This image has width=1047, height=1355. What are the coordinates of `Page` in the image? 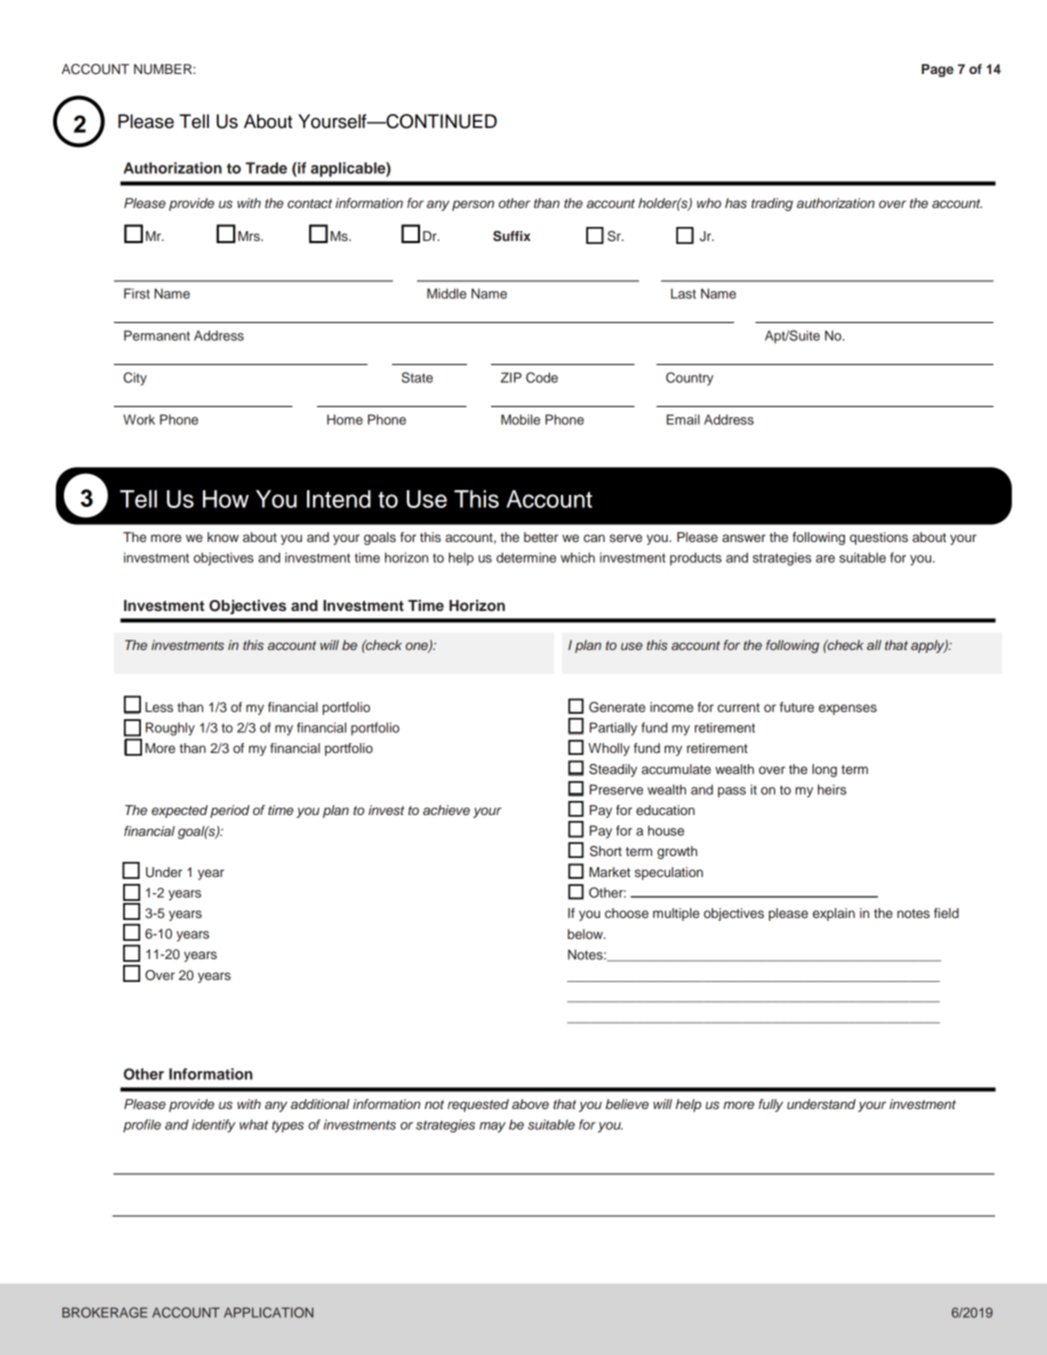 It's located at (938, 70).
